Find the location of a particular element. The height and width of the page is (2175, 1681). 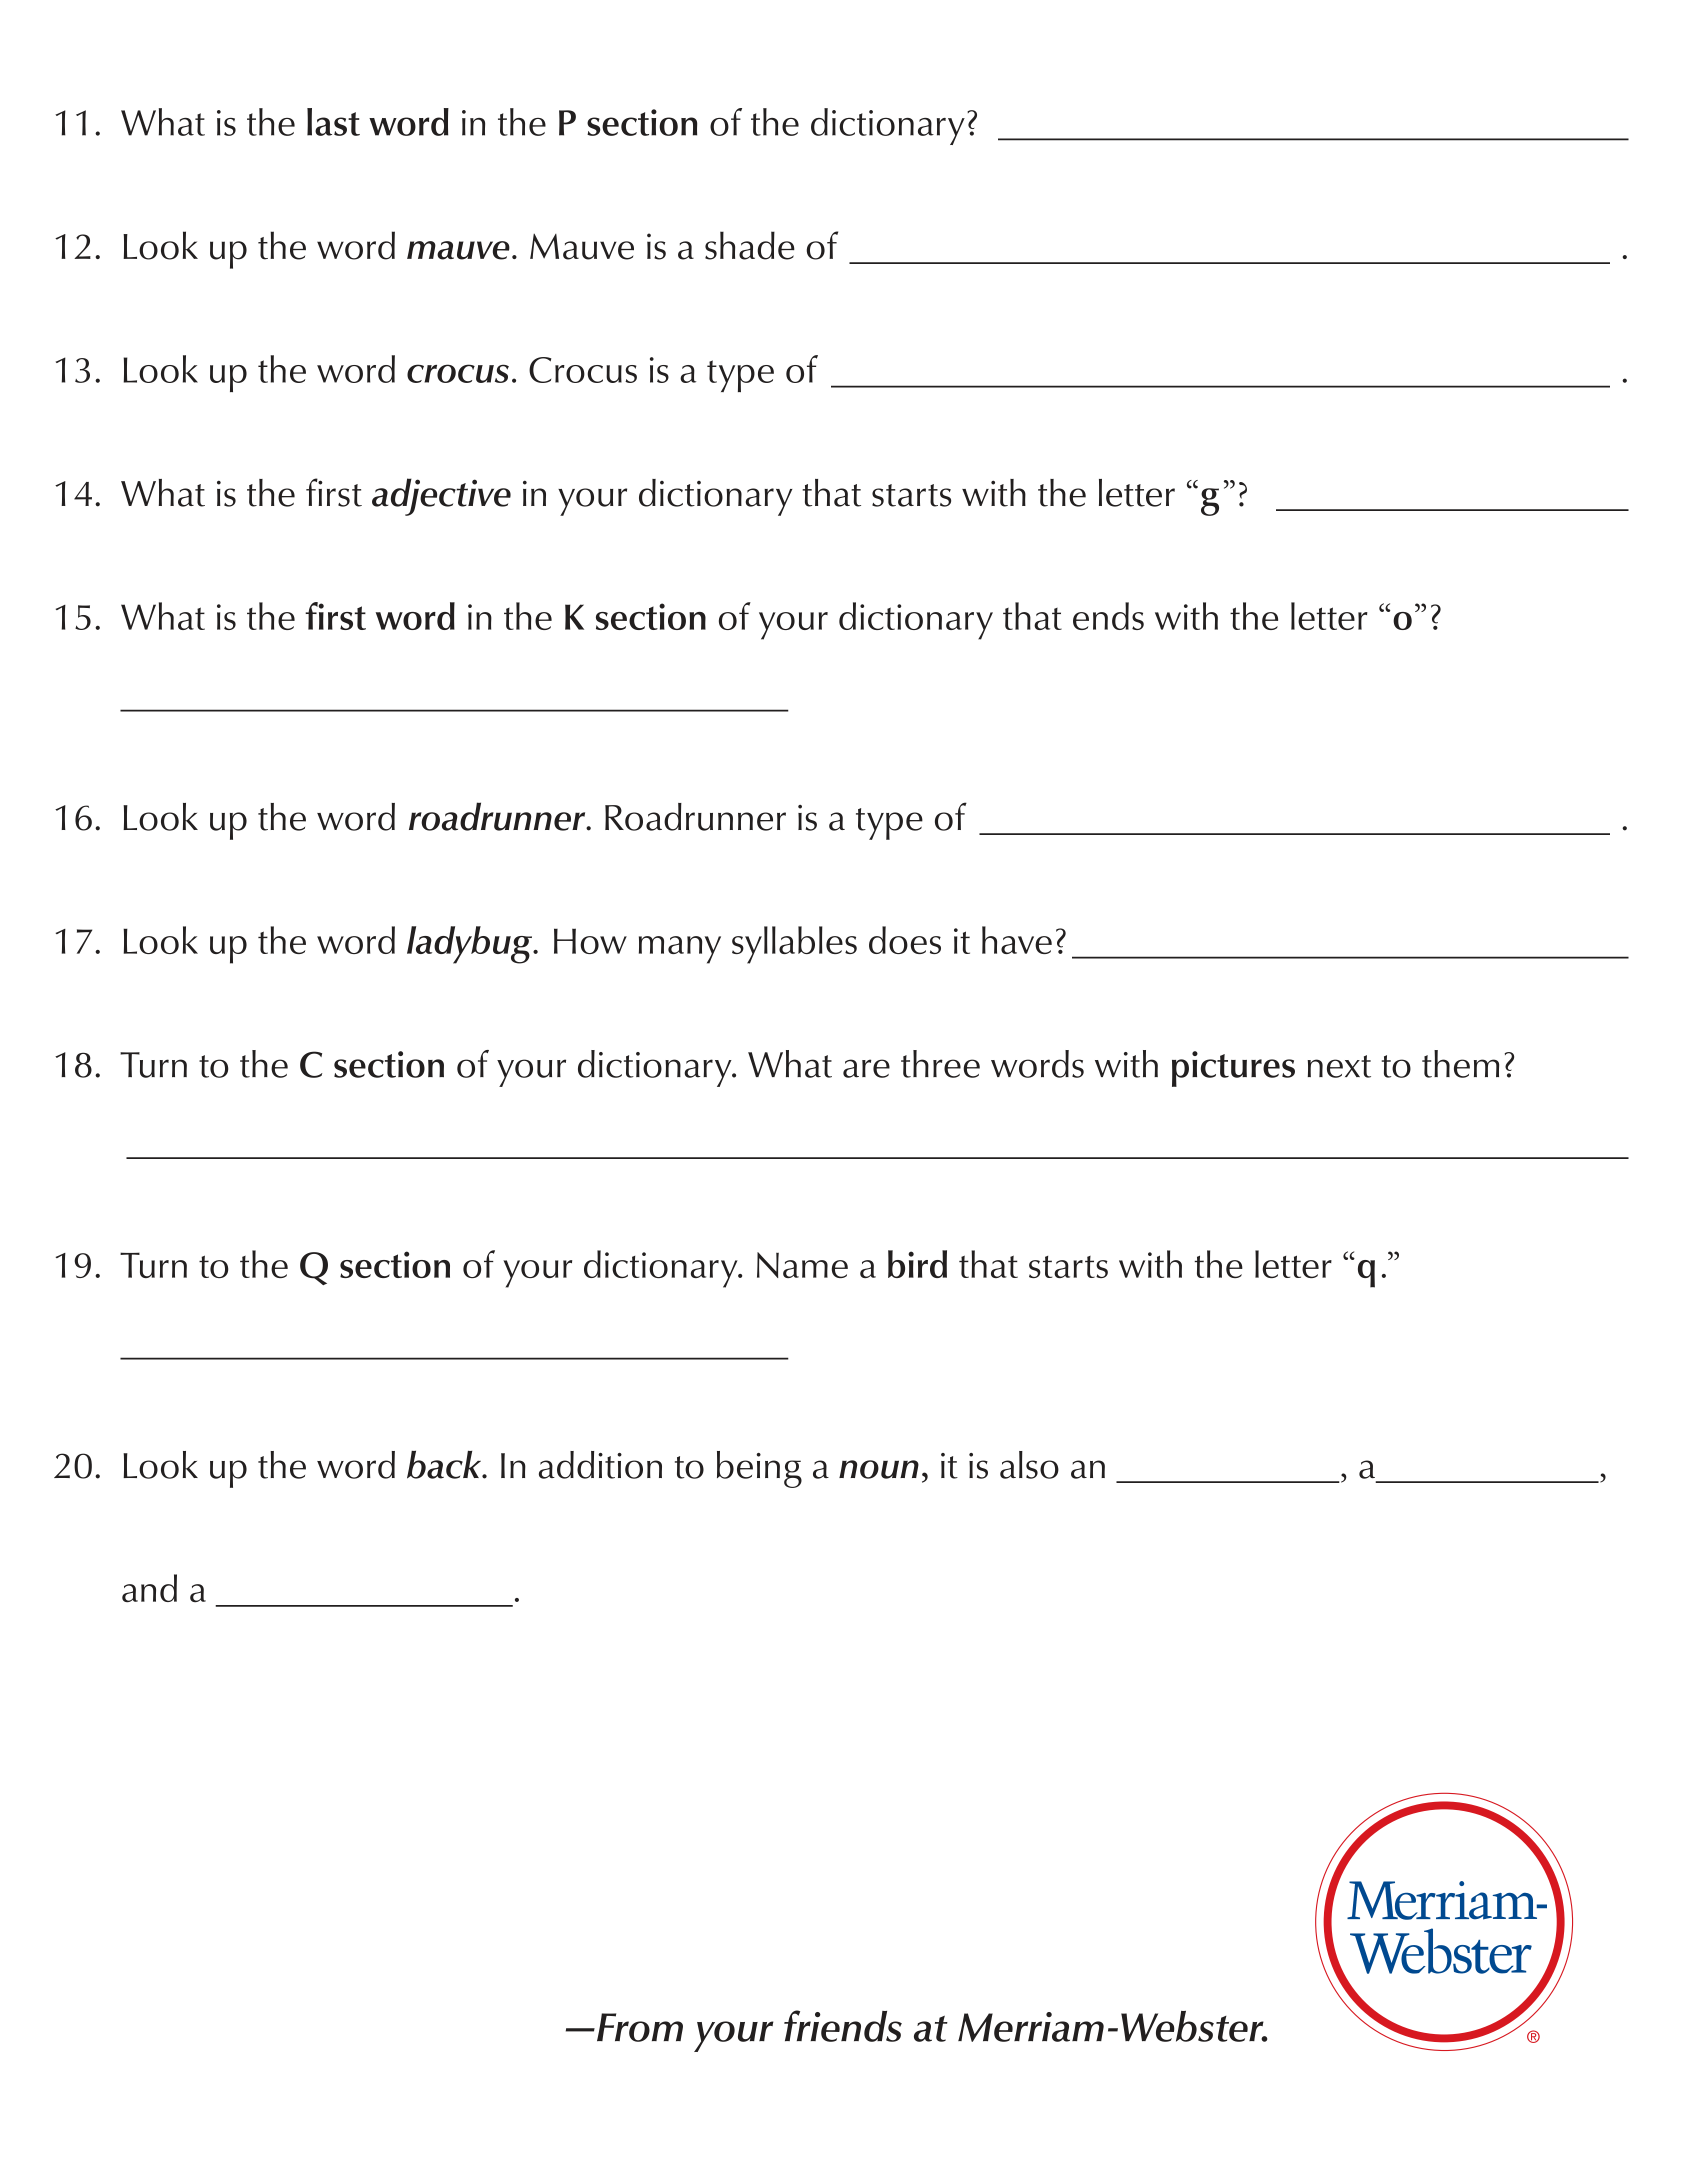

also is located at coordinates (1029, 1465).
